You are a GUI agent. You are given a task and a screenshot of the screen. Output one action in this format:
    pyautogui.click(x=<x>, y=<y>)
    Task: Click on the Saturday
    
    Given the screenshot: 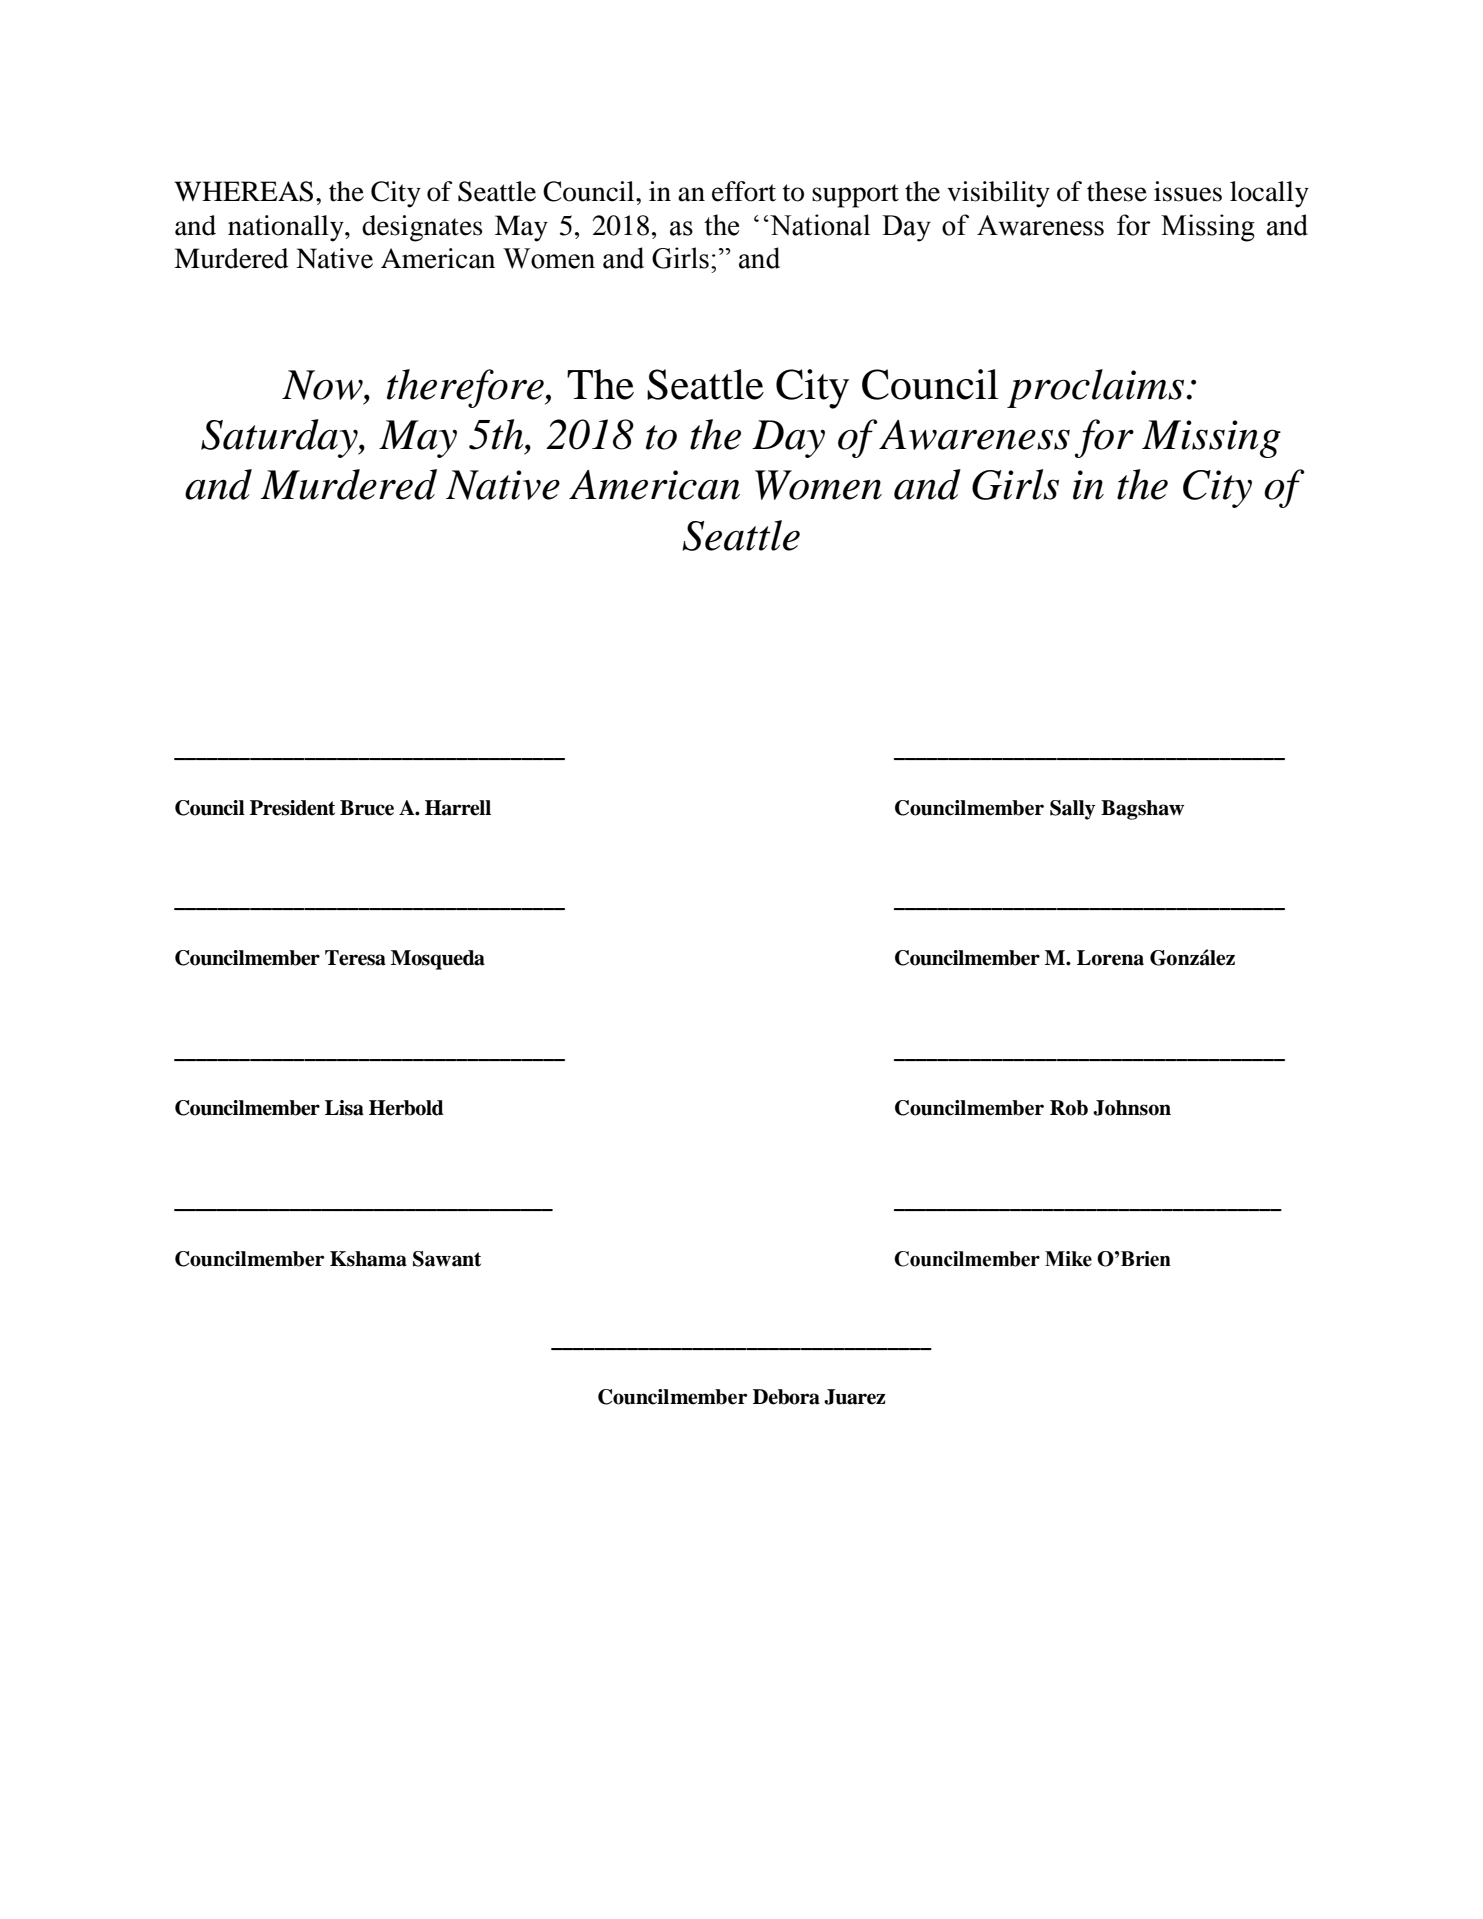 What is the action you would take?
    pyautogui.click(x=280, y=438)
